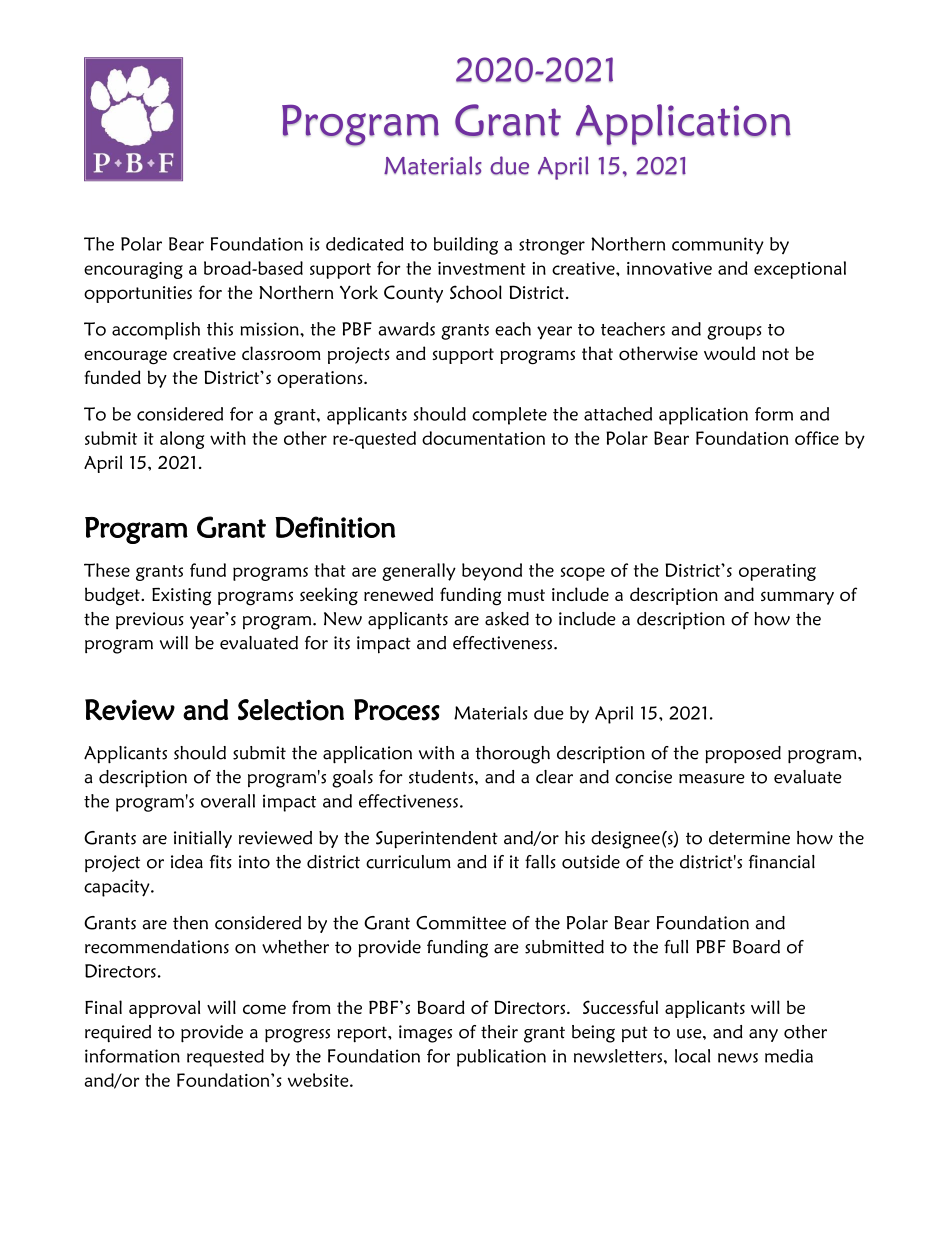 This screenshot has height=1233, width=952. Describe the element at coordinates (718, 246) in the screenshot. I see `community` at that location.
